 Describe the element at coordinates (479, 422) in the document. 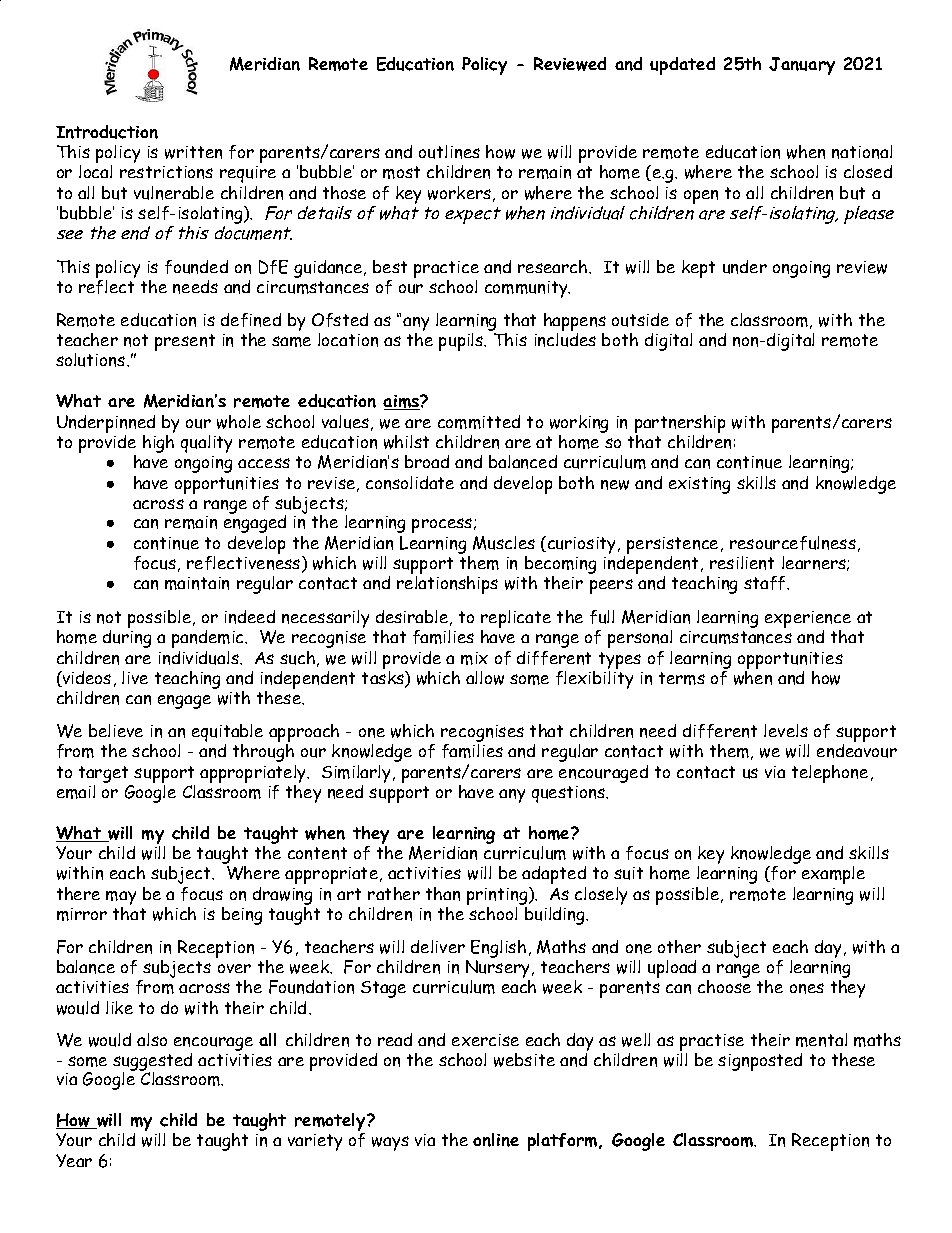

I see `committed` at that location.
